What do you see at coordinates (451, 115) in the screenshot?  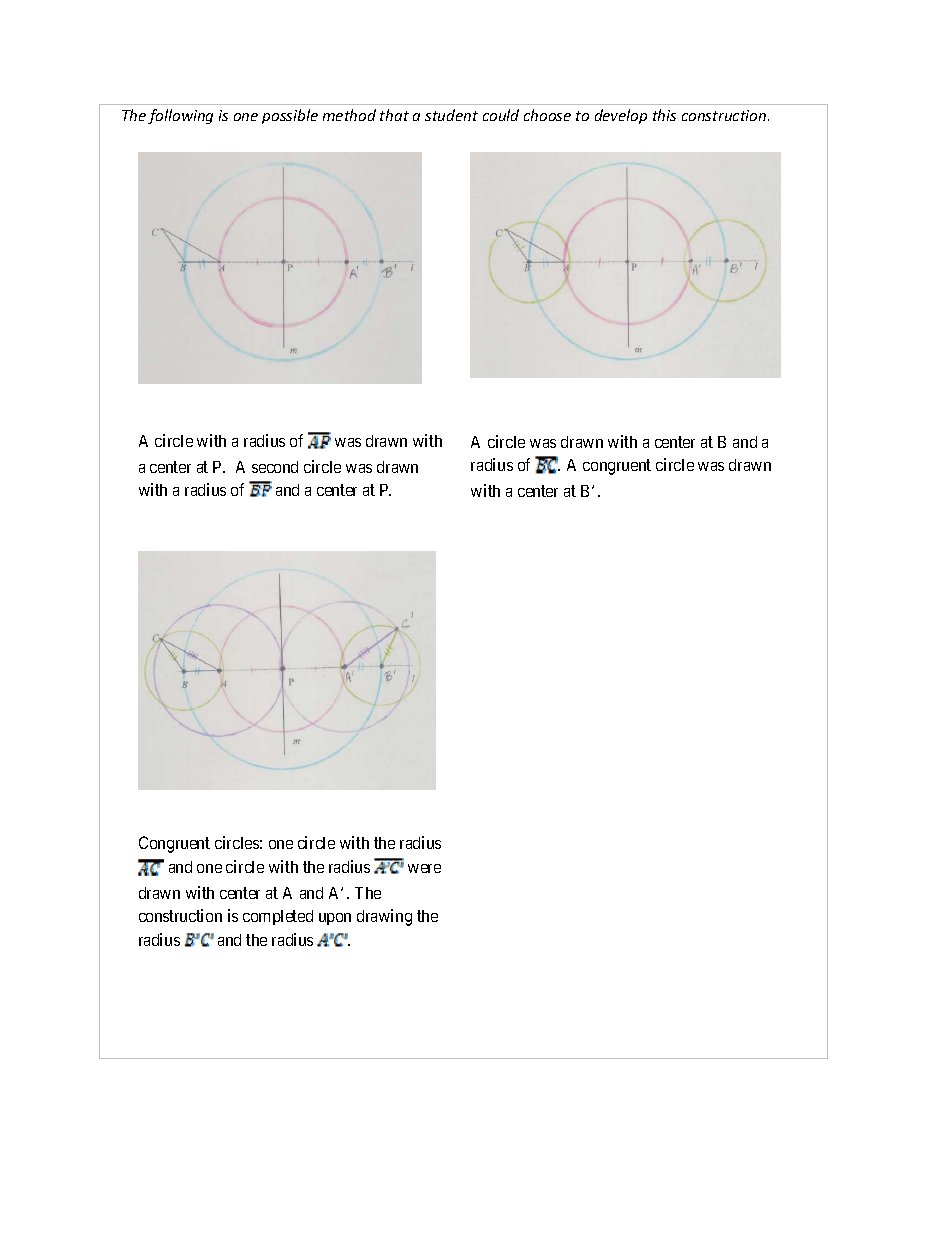 I see `student` at bounding box center [451, 115].
